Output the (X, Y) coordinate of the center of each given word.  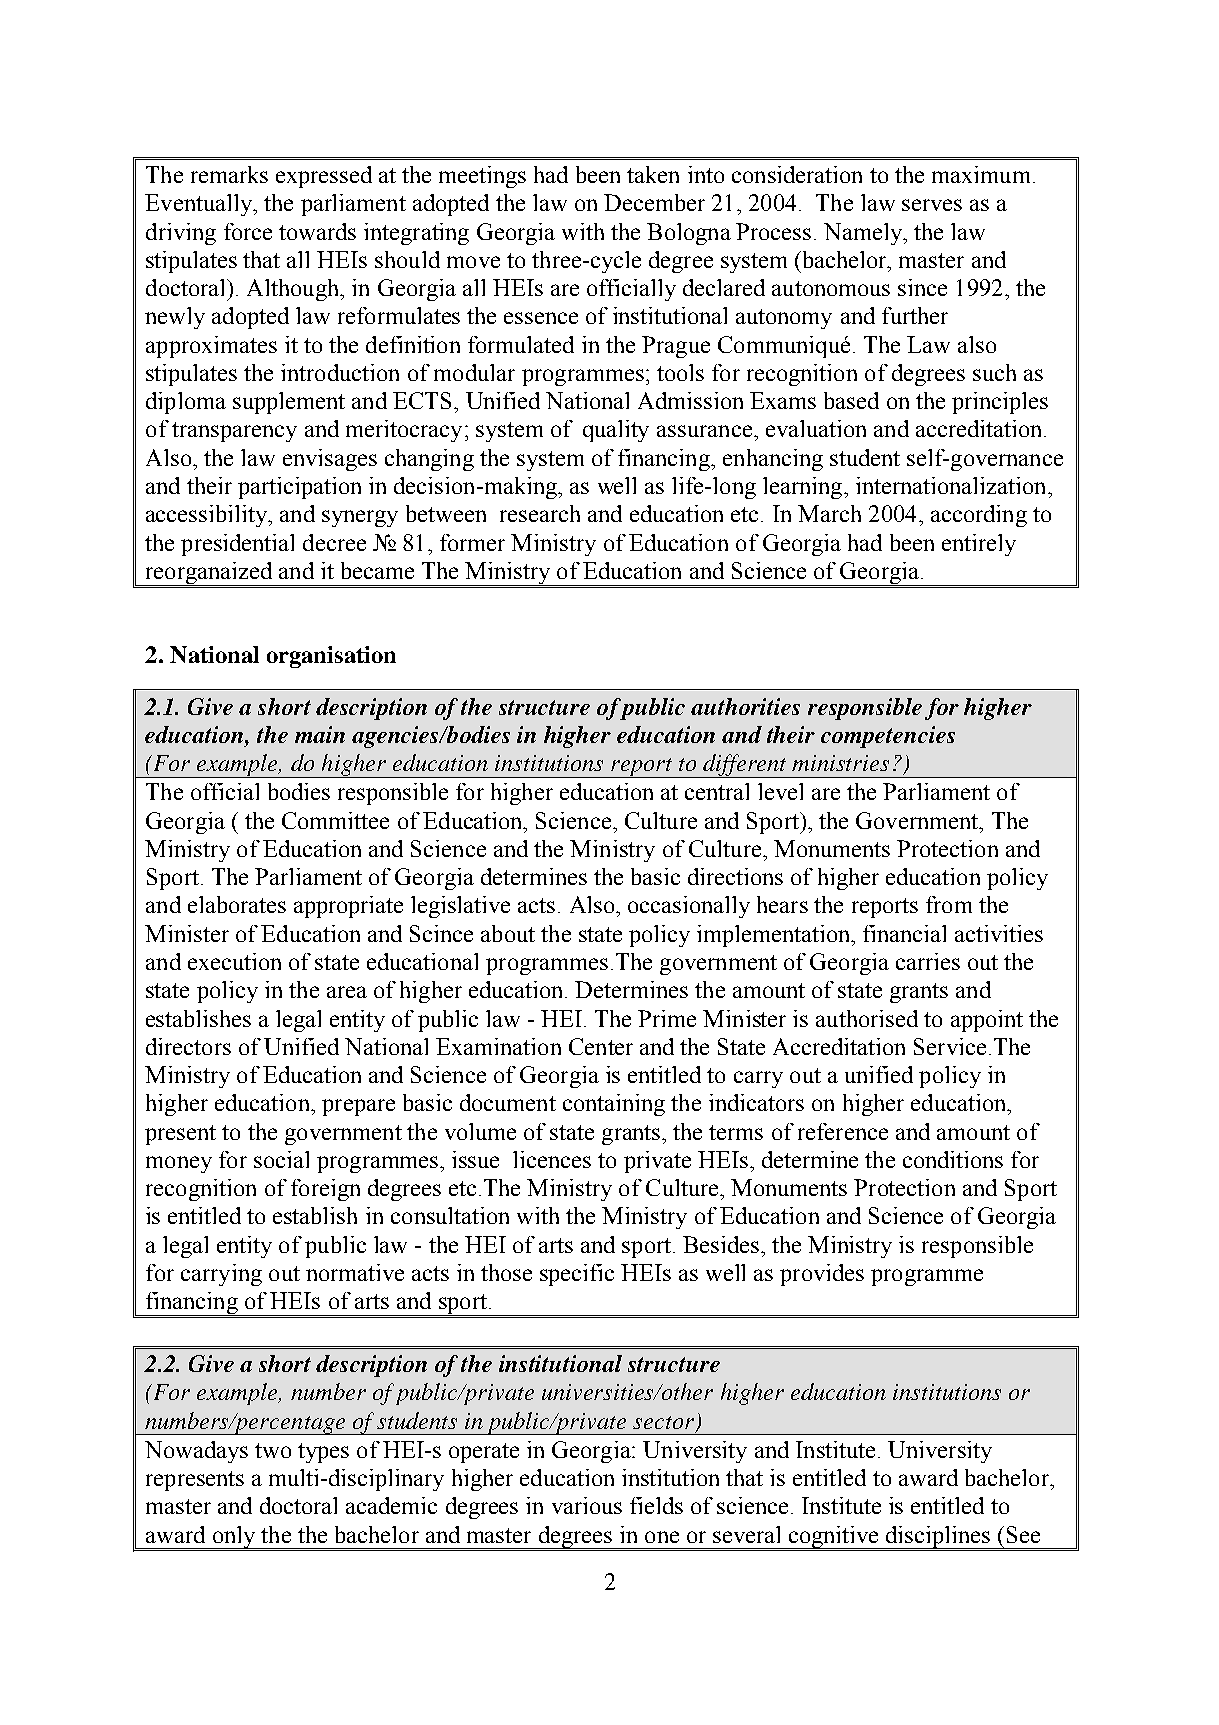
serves (932, 205)
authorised (867, 1018)
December (654, 202)
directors (188, 1046)
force (248, 231)
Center (601, 1046)
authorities (745, 706)
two (273, 1450)
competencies (888, 737)
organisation (331, 657)
